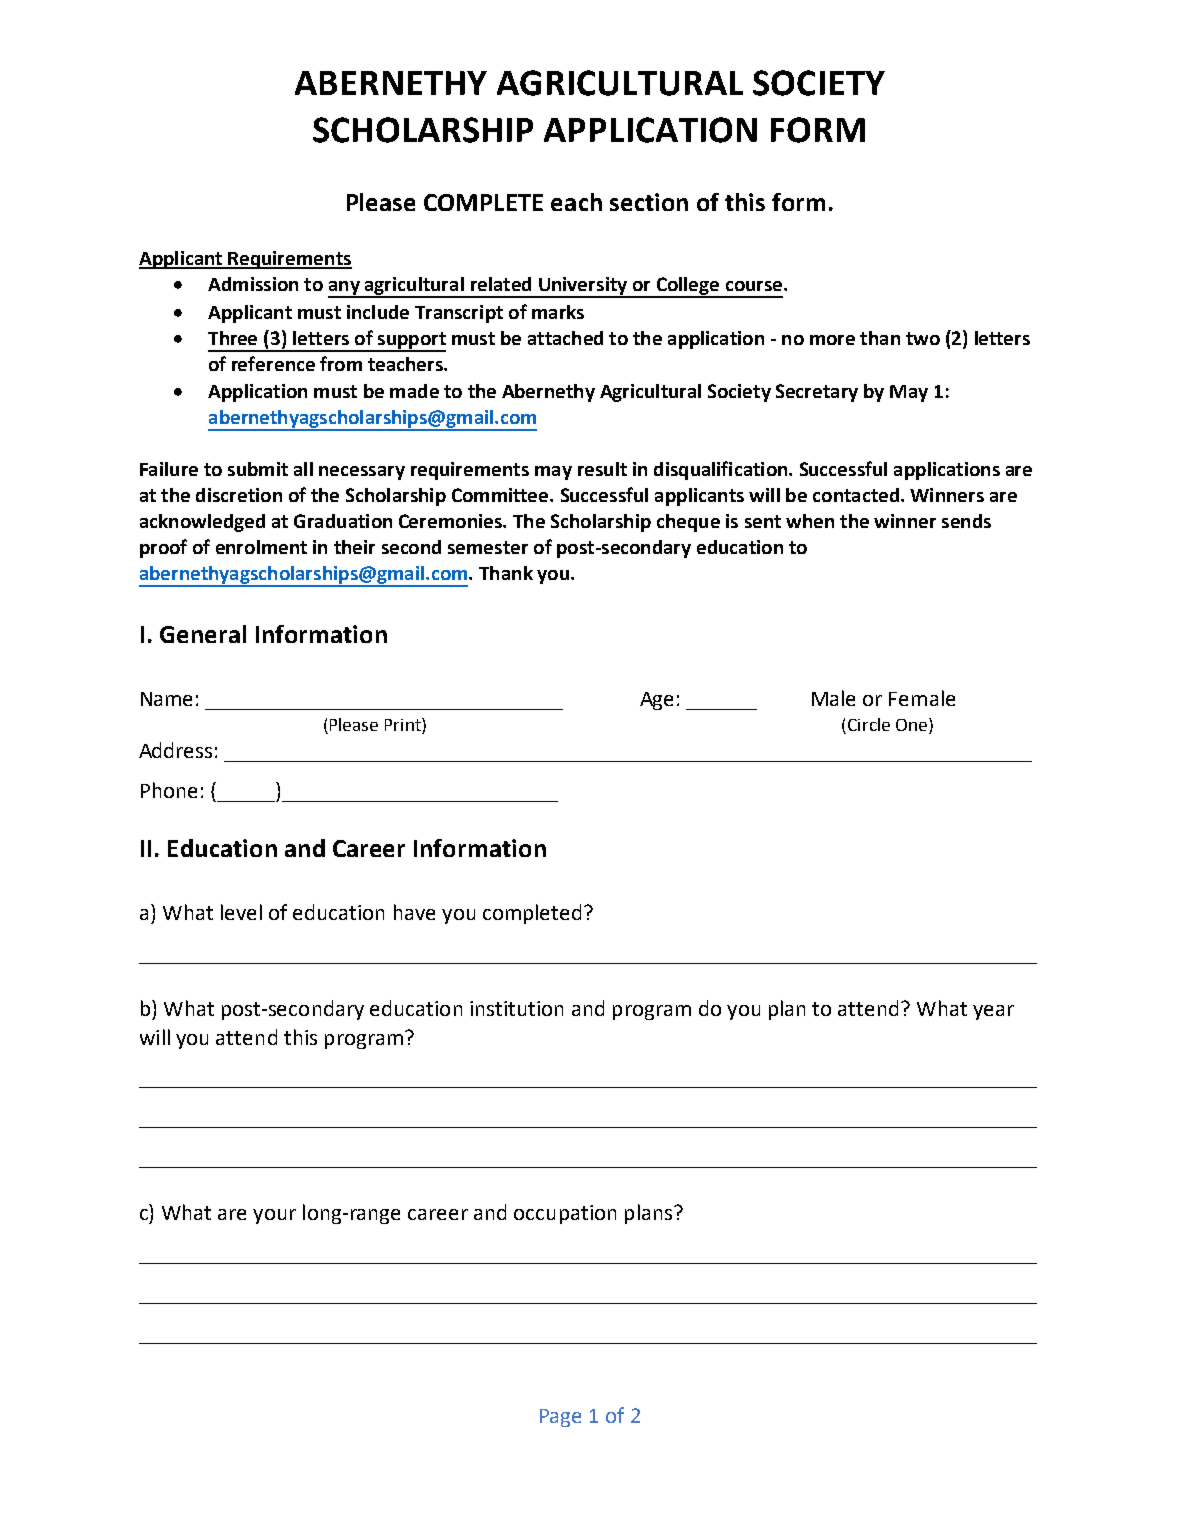  I want to click on your, so click(274, 1216).
